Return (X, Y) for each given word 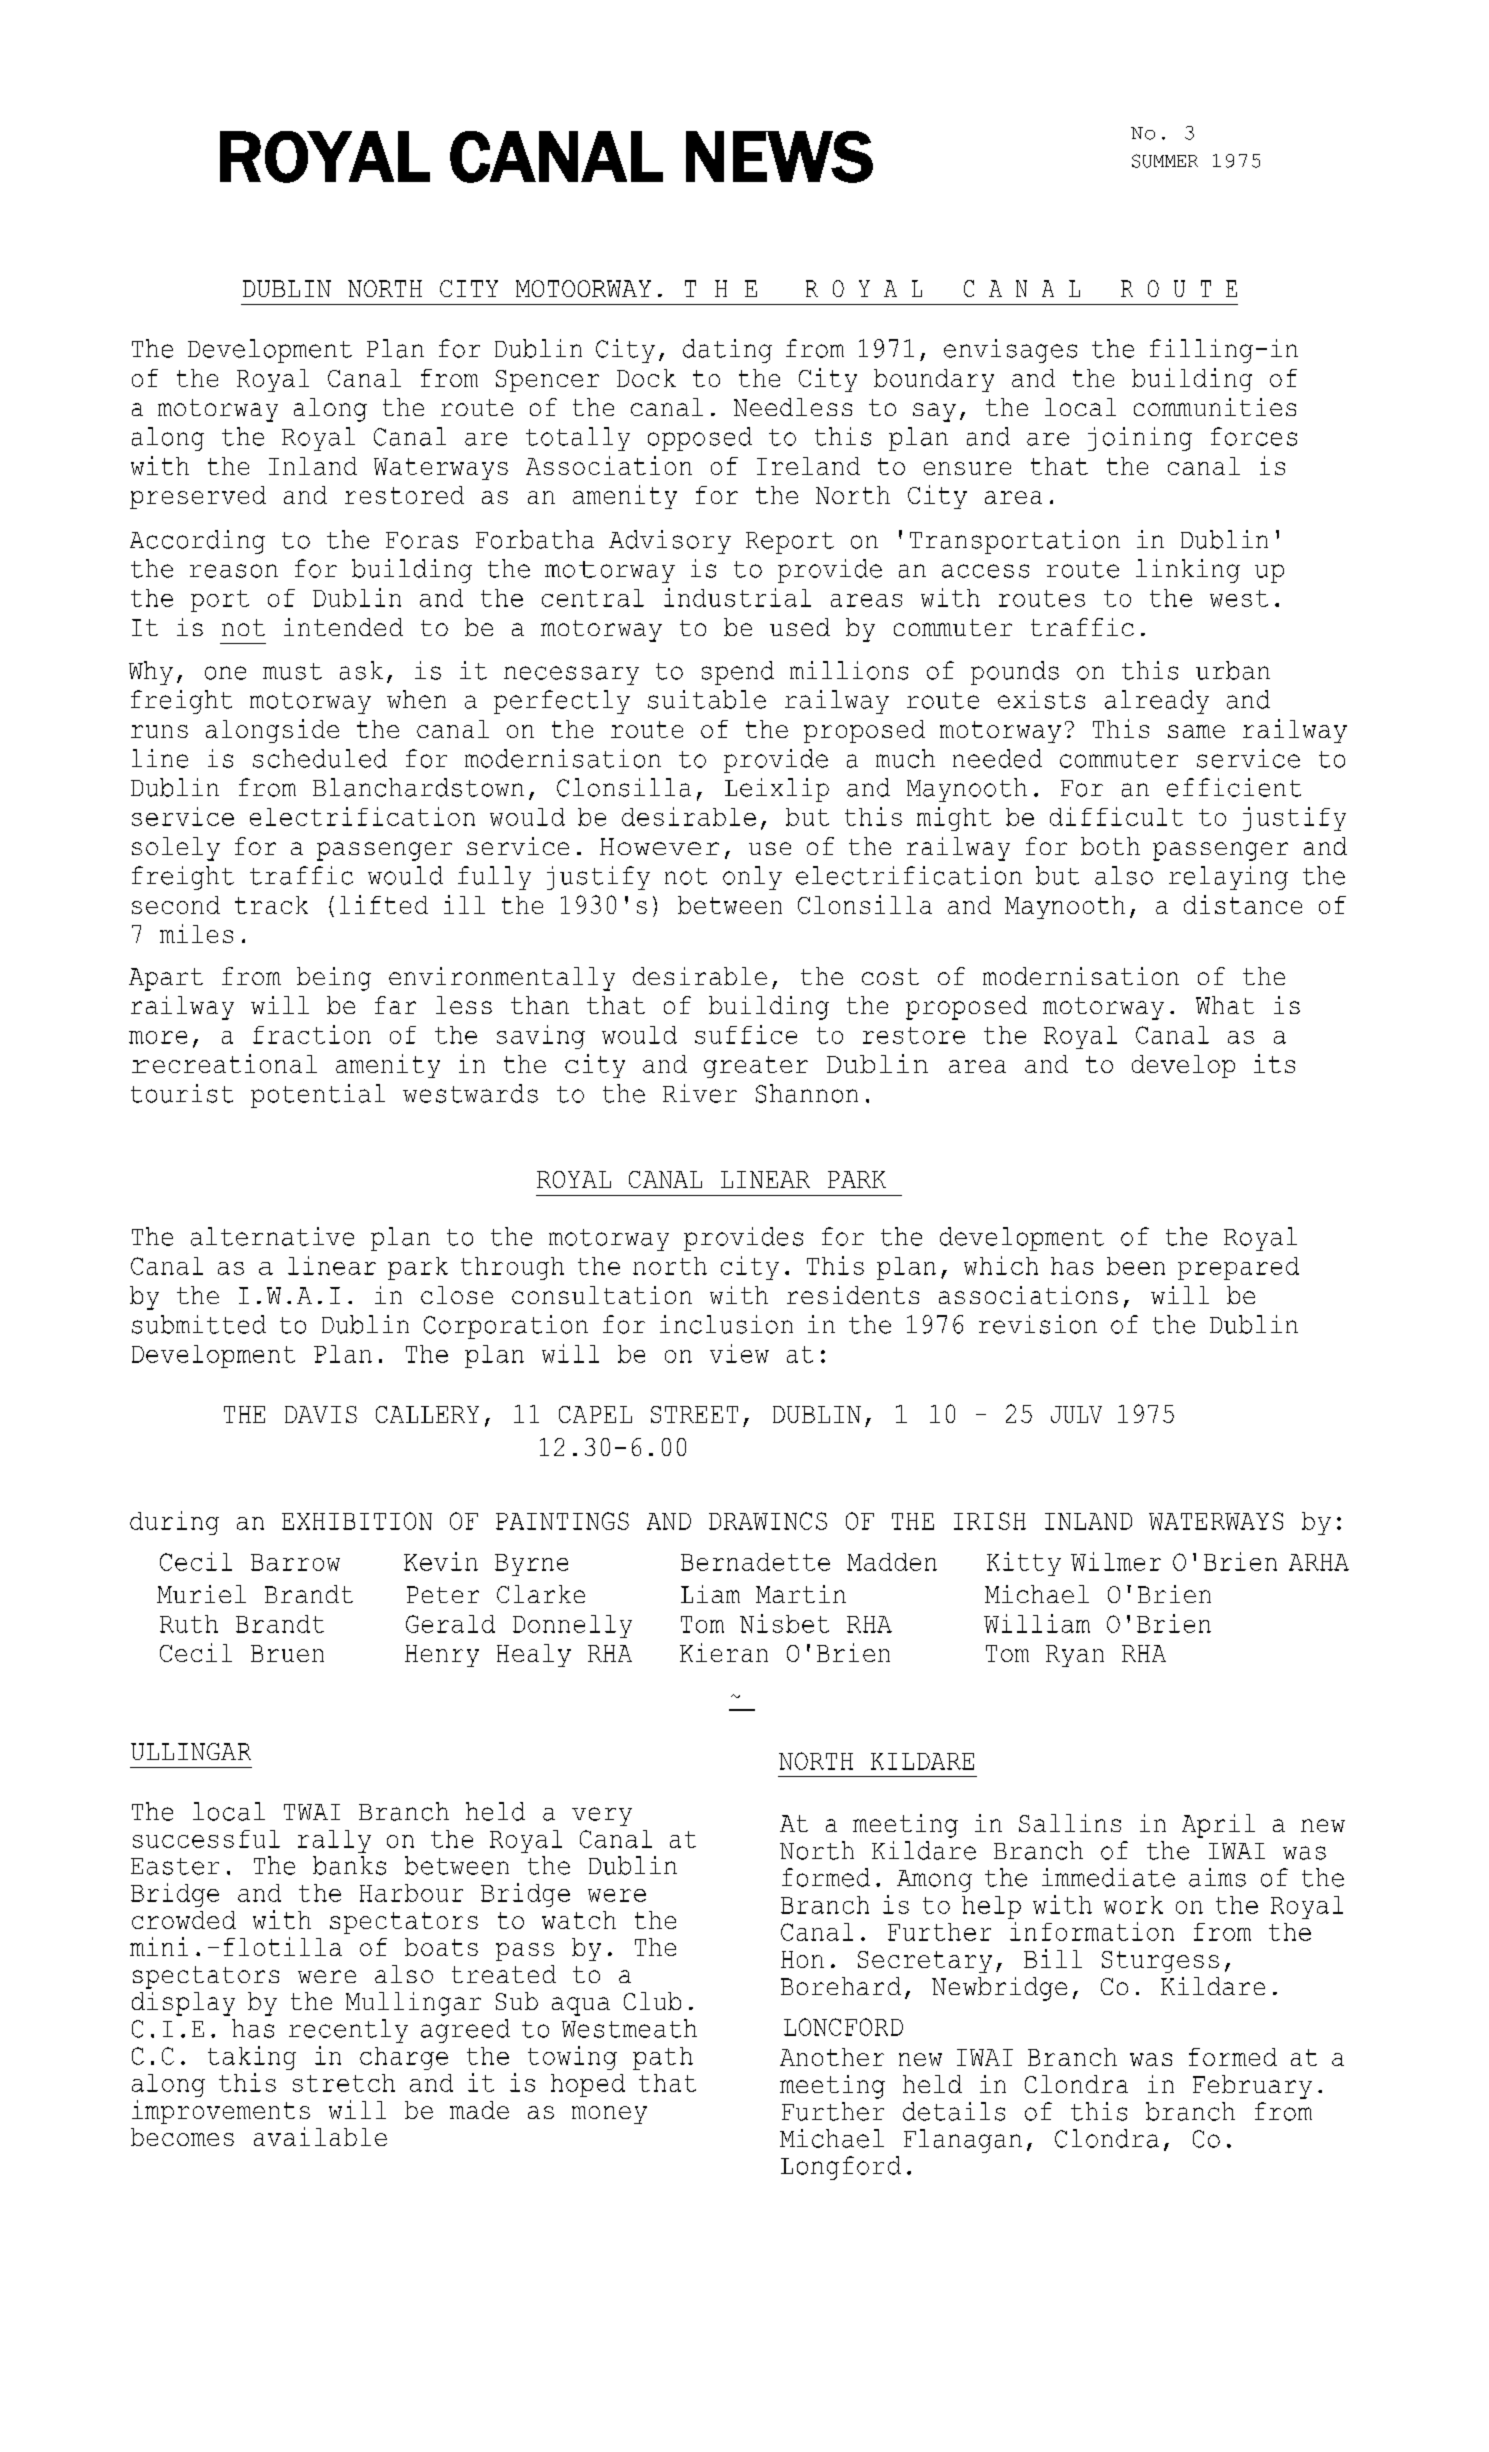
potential (318, 1096)
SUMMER (1165, 161)
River (700, 1093)
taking (252, 2058)
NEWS (779, 157)
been (1136, 1266)
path (663, 2058)
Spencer (547, 381)
